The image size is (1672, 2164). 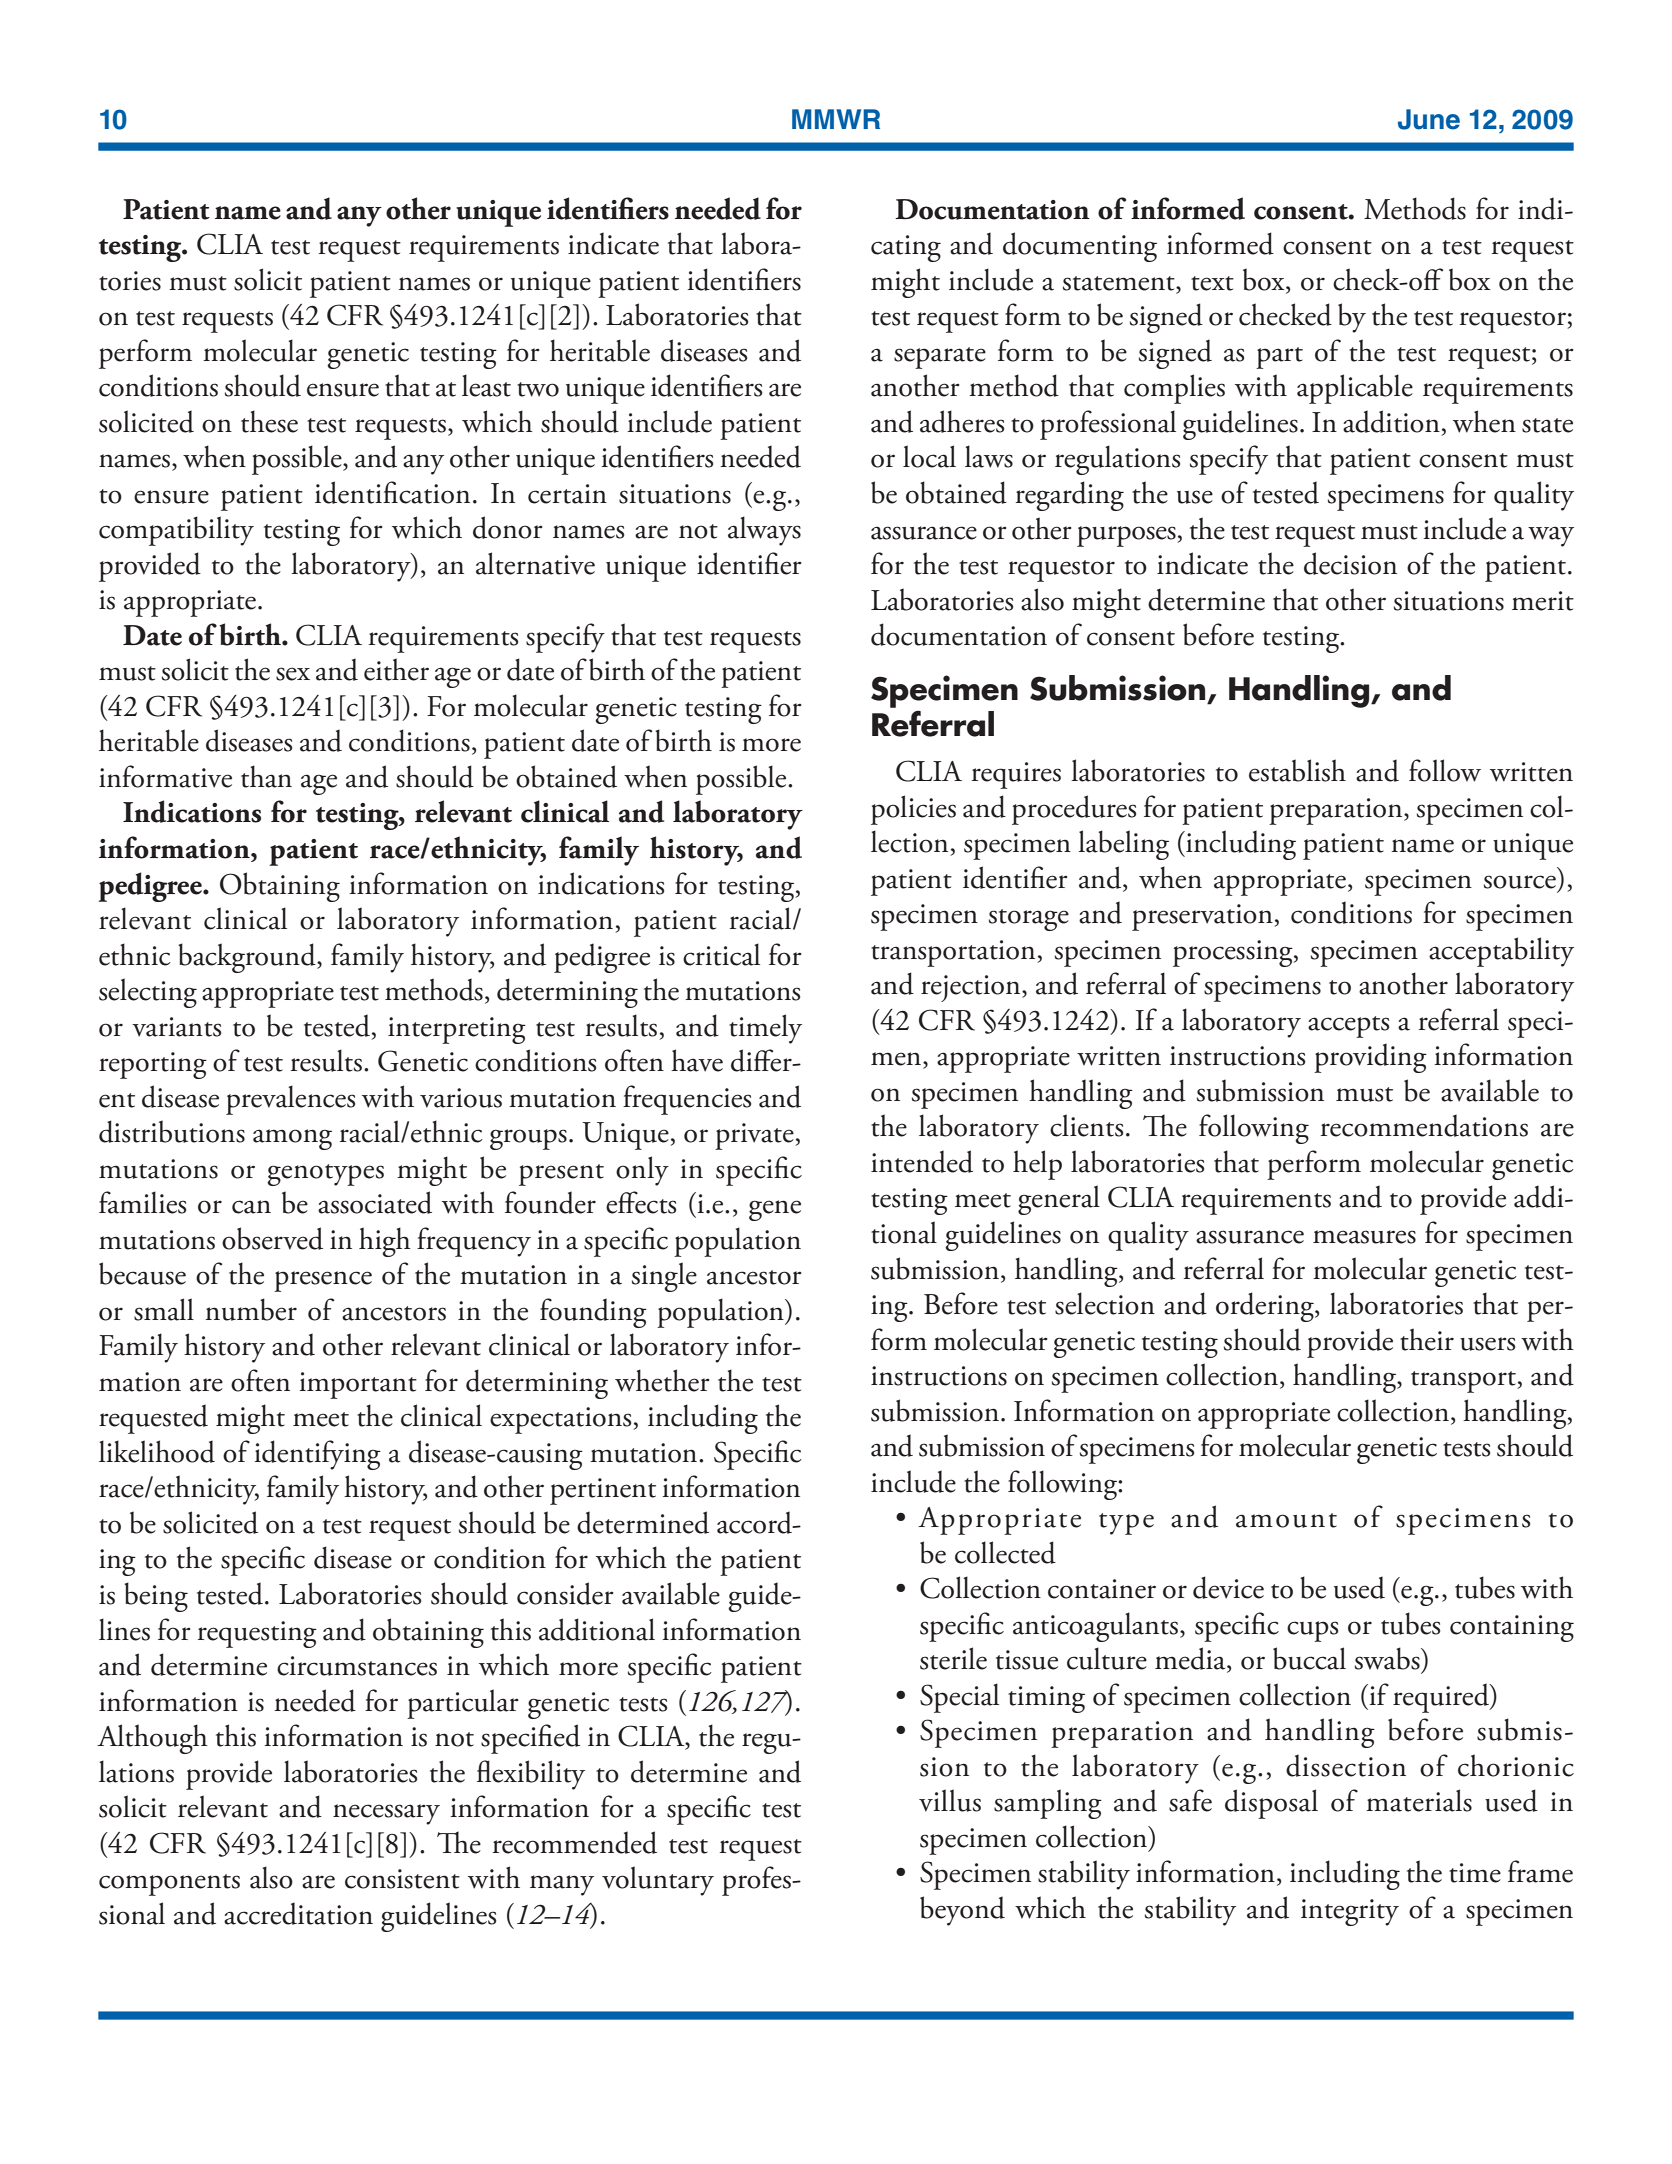 I want to click on documenting, so click(x=1080, y=247).
